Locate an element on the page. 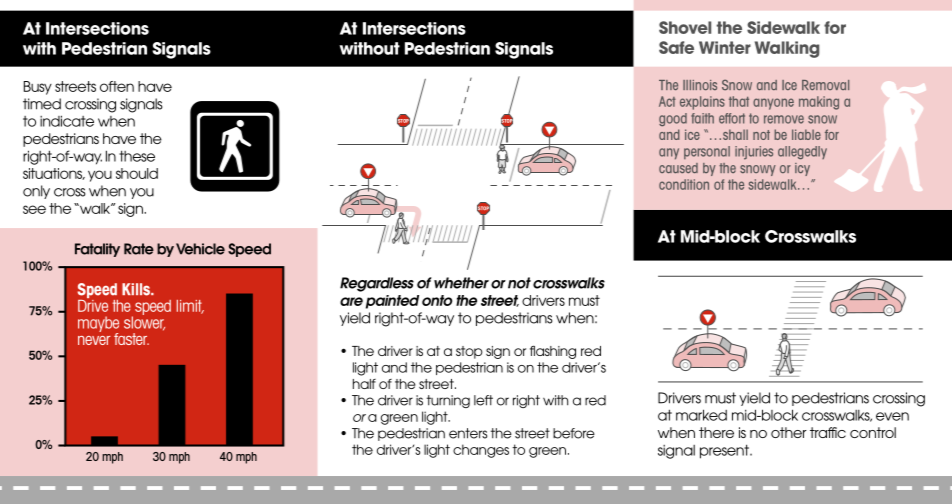  enters is located at coordinates (468, 433).
